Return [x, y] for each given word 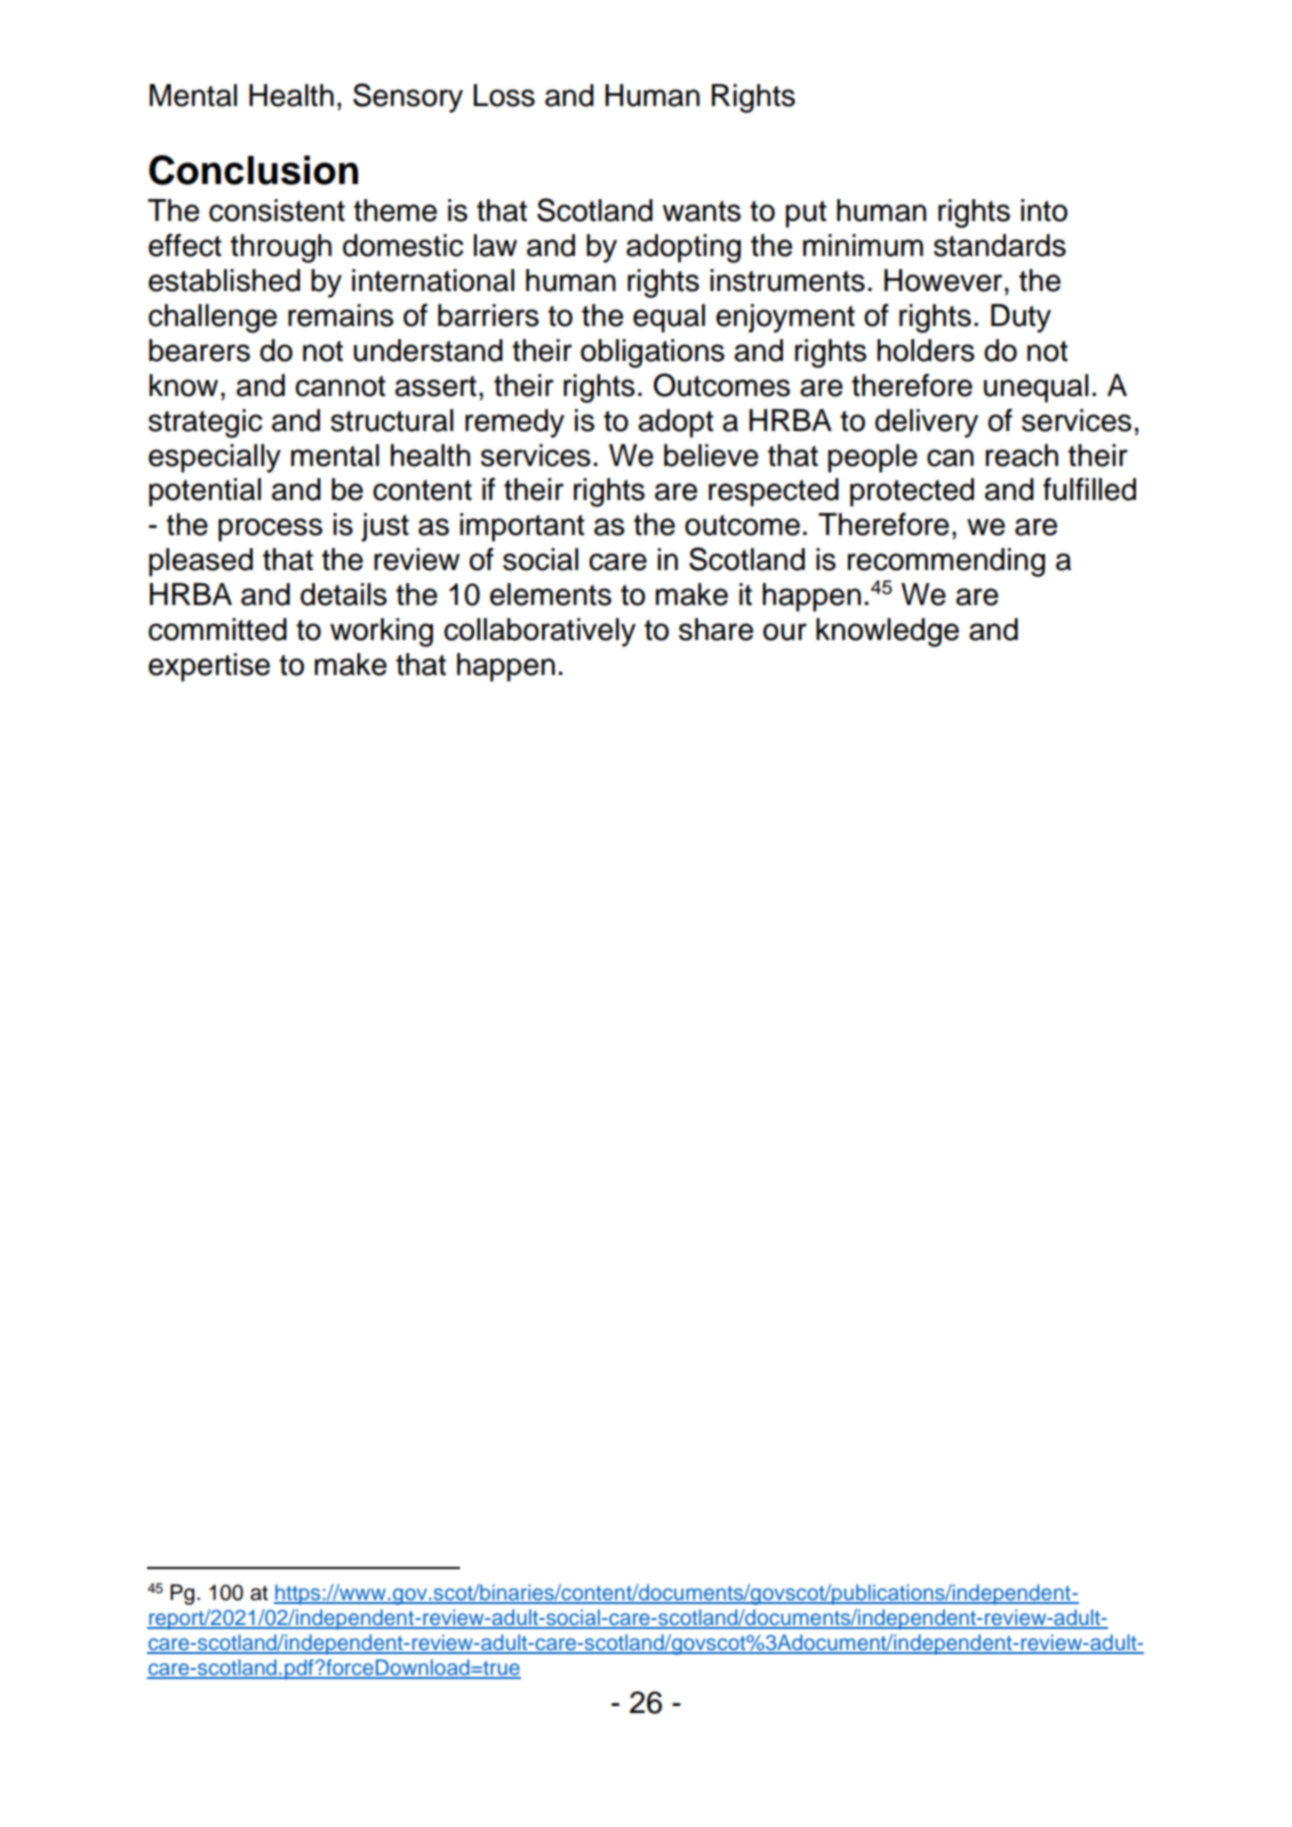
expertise [209, 667]
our [785, 632]
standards [1000, 245]
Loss [504, 95]
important [522, 527]
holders [926, 350]
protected [912, 492]
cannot [340, 386]
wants [701, 211]
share [716, 629]
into [1044, 210]
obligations [653, 353]
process [270, 530]
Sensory [408, 98]
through [281, 248]
